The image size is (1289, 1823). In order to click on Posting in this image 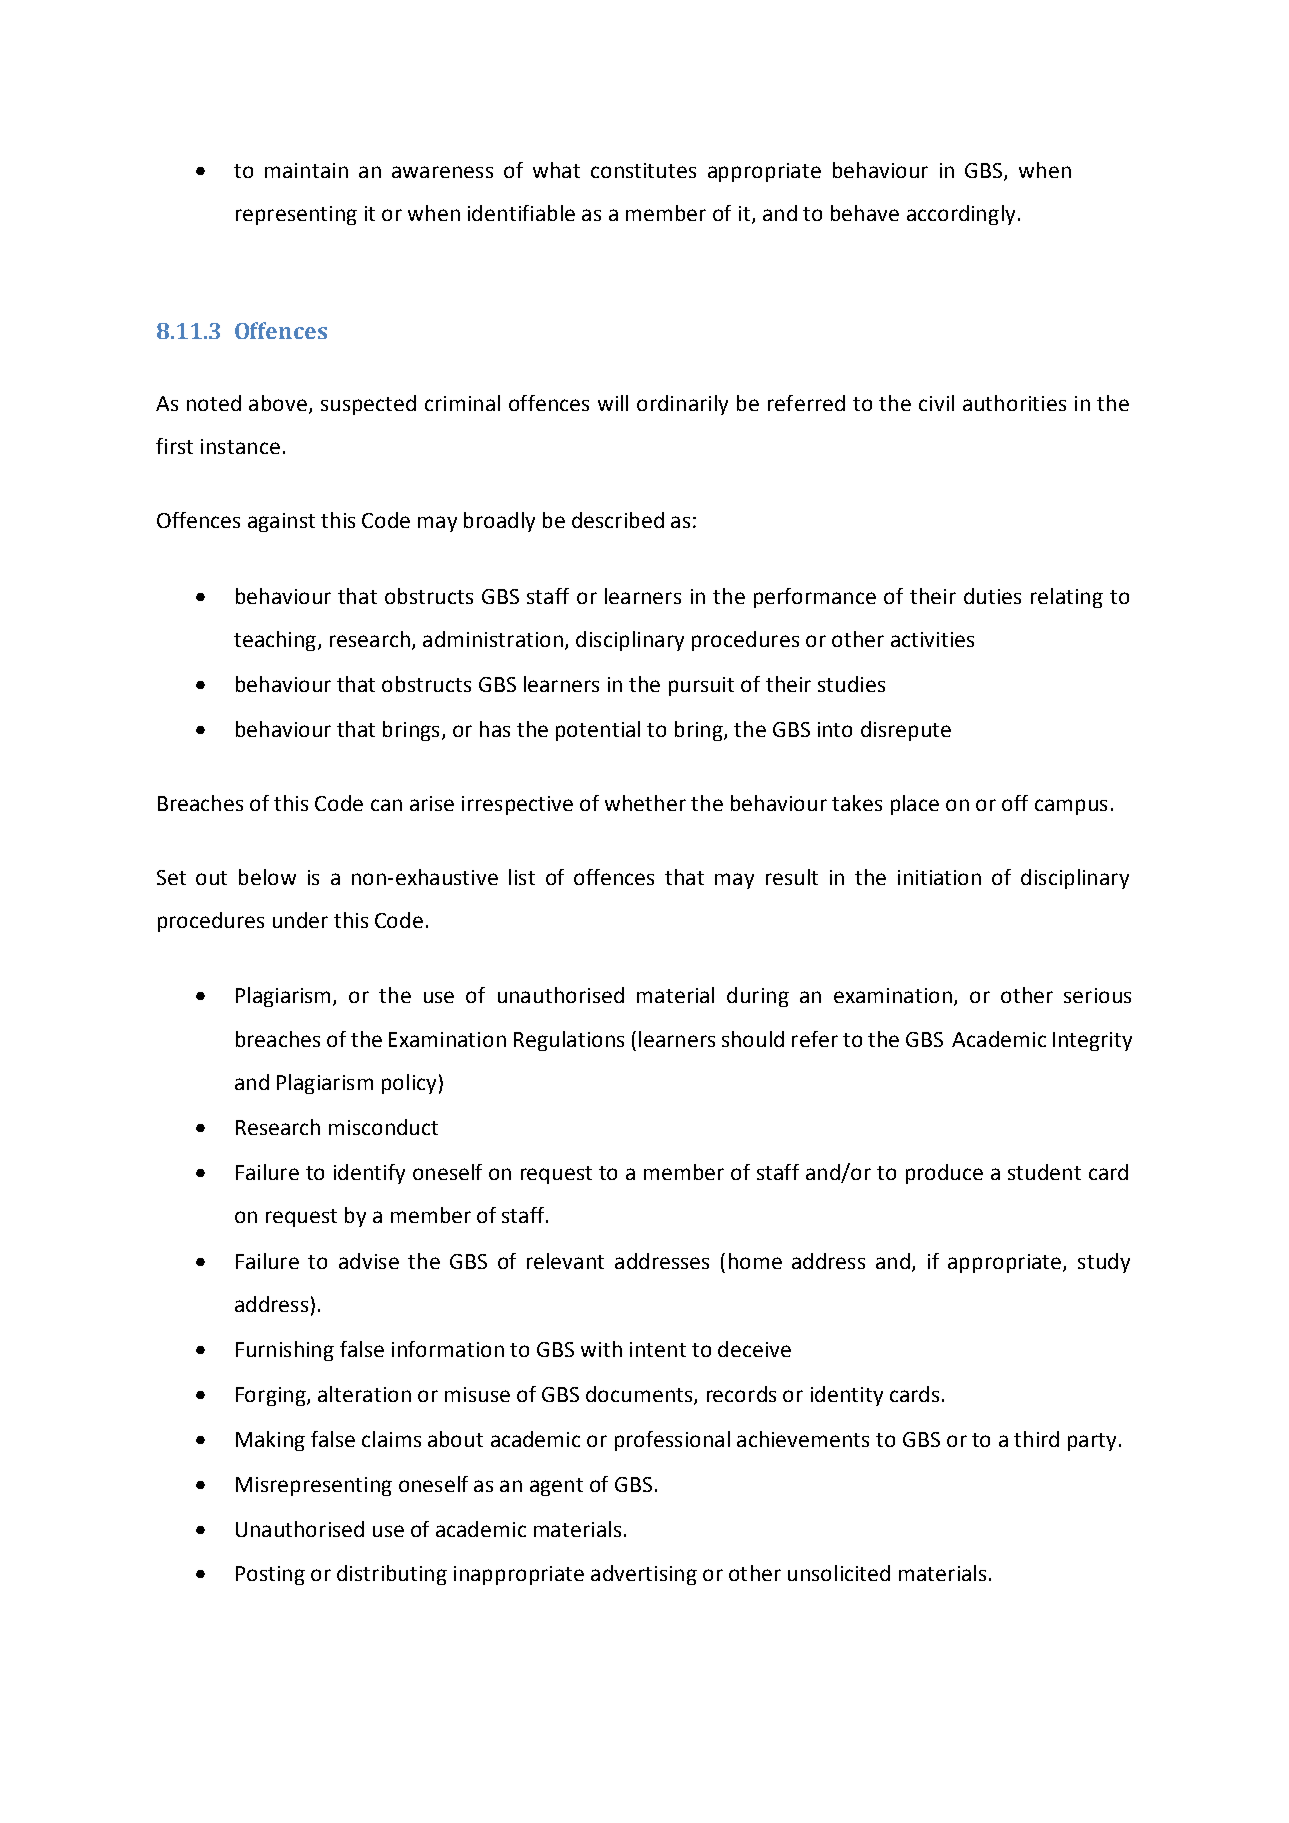, I will do `click(270, 1575)`.
